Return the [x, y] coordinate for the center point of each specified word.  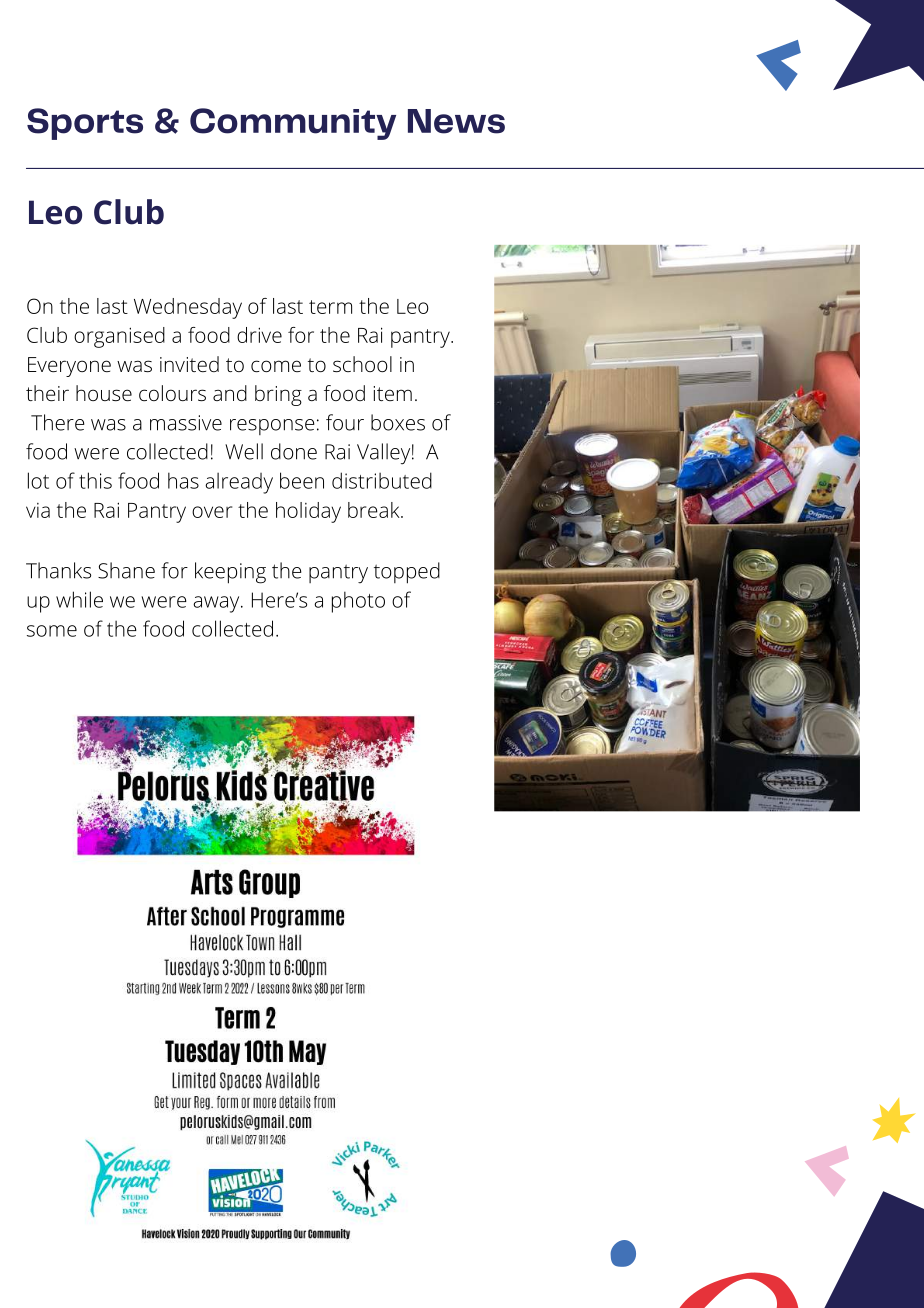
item [392, 393]
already [239, 483]
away [217, 604]
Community [293, 124]
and [230, 393]
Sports [85, 124]
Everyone [69, 367]
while [79, 599]
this [95, 480]
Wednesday [188, 308]
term [330, 307]
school [362, 364]
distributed [382, 480]
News [456, 121]
